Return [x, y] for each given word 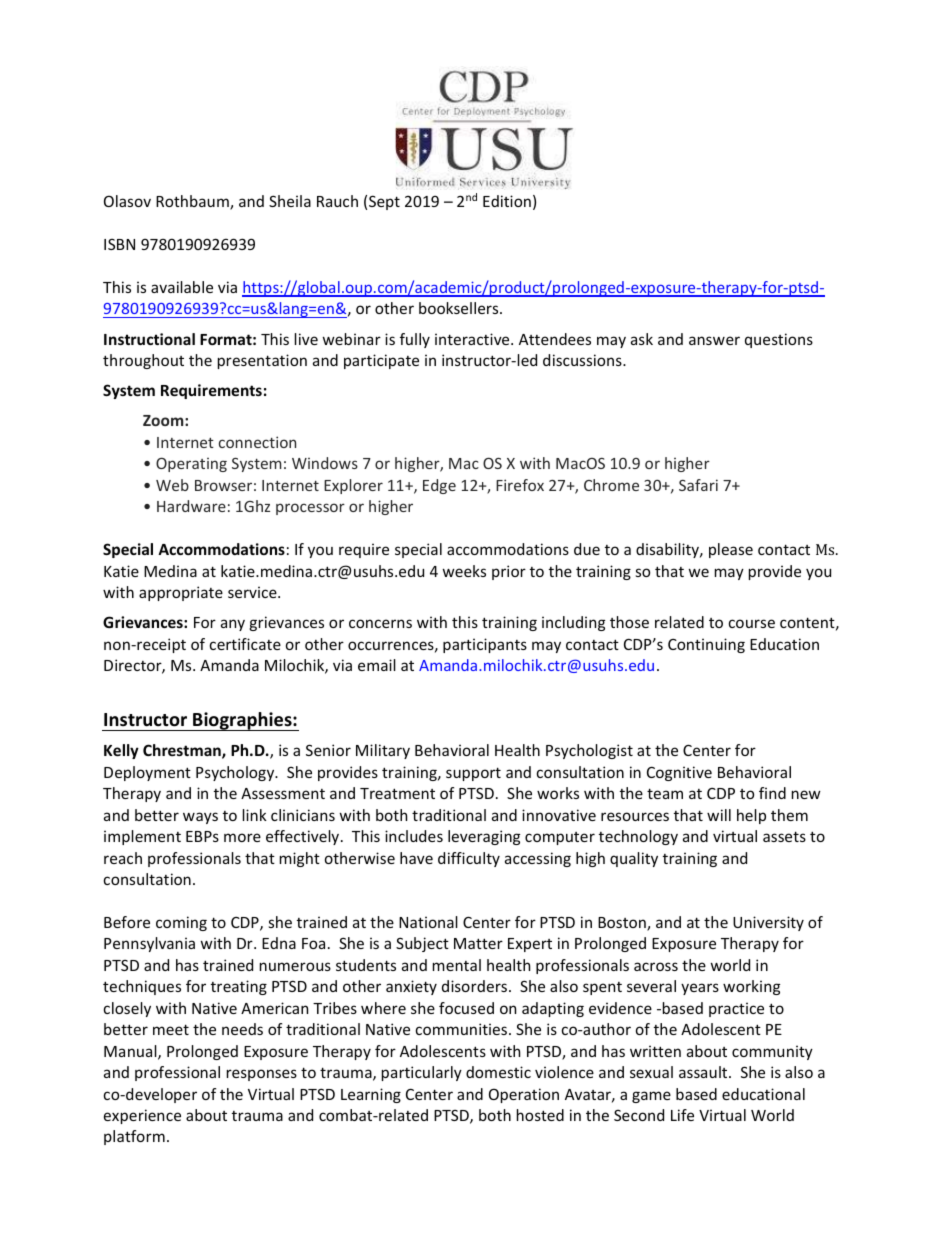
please [731, 550]
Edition [507, 201]
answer [714, 340]
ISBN [119, 244]
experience [142, 1116]
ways [200, 818]
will [719, 815]
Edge [439, 486]
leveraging [484, 837]
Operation [524, 1095]
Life [682, 1115]
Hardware [191, 506]
